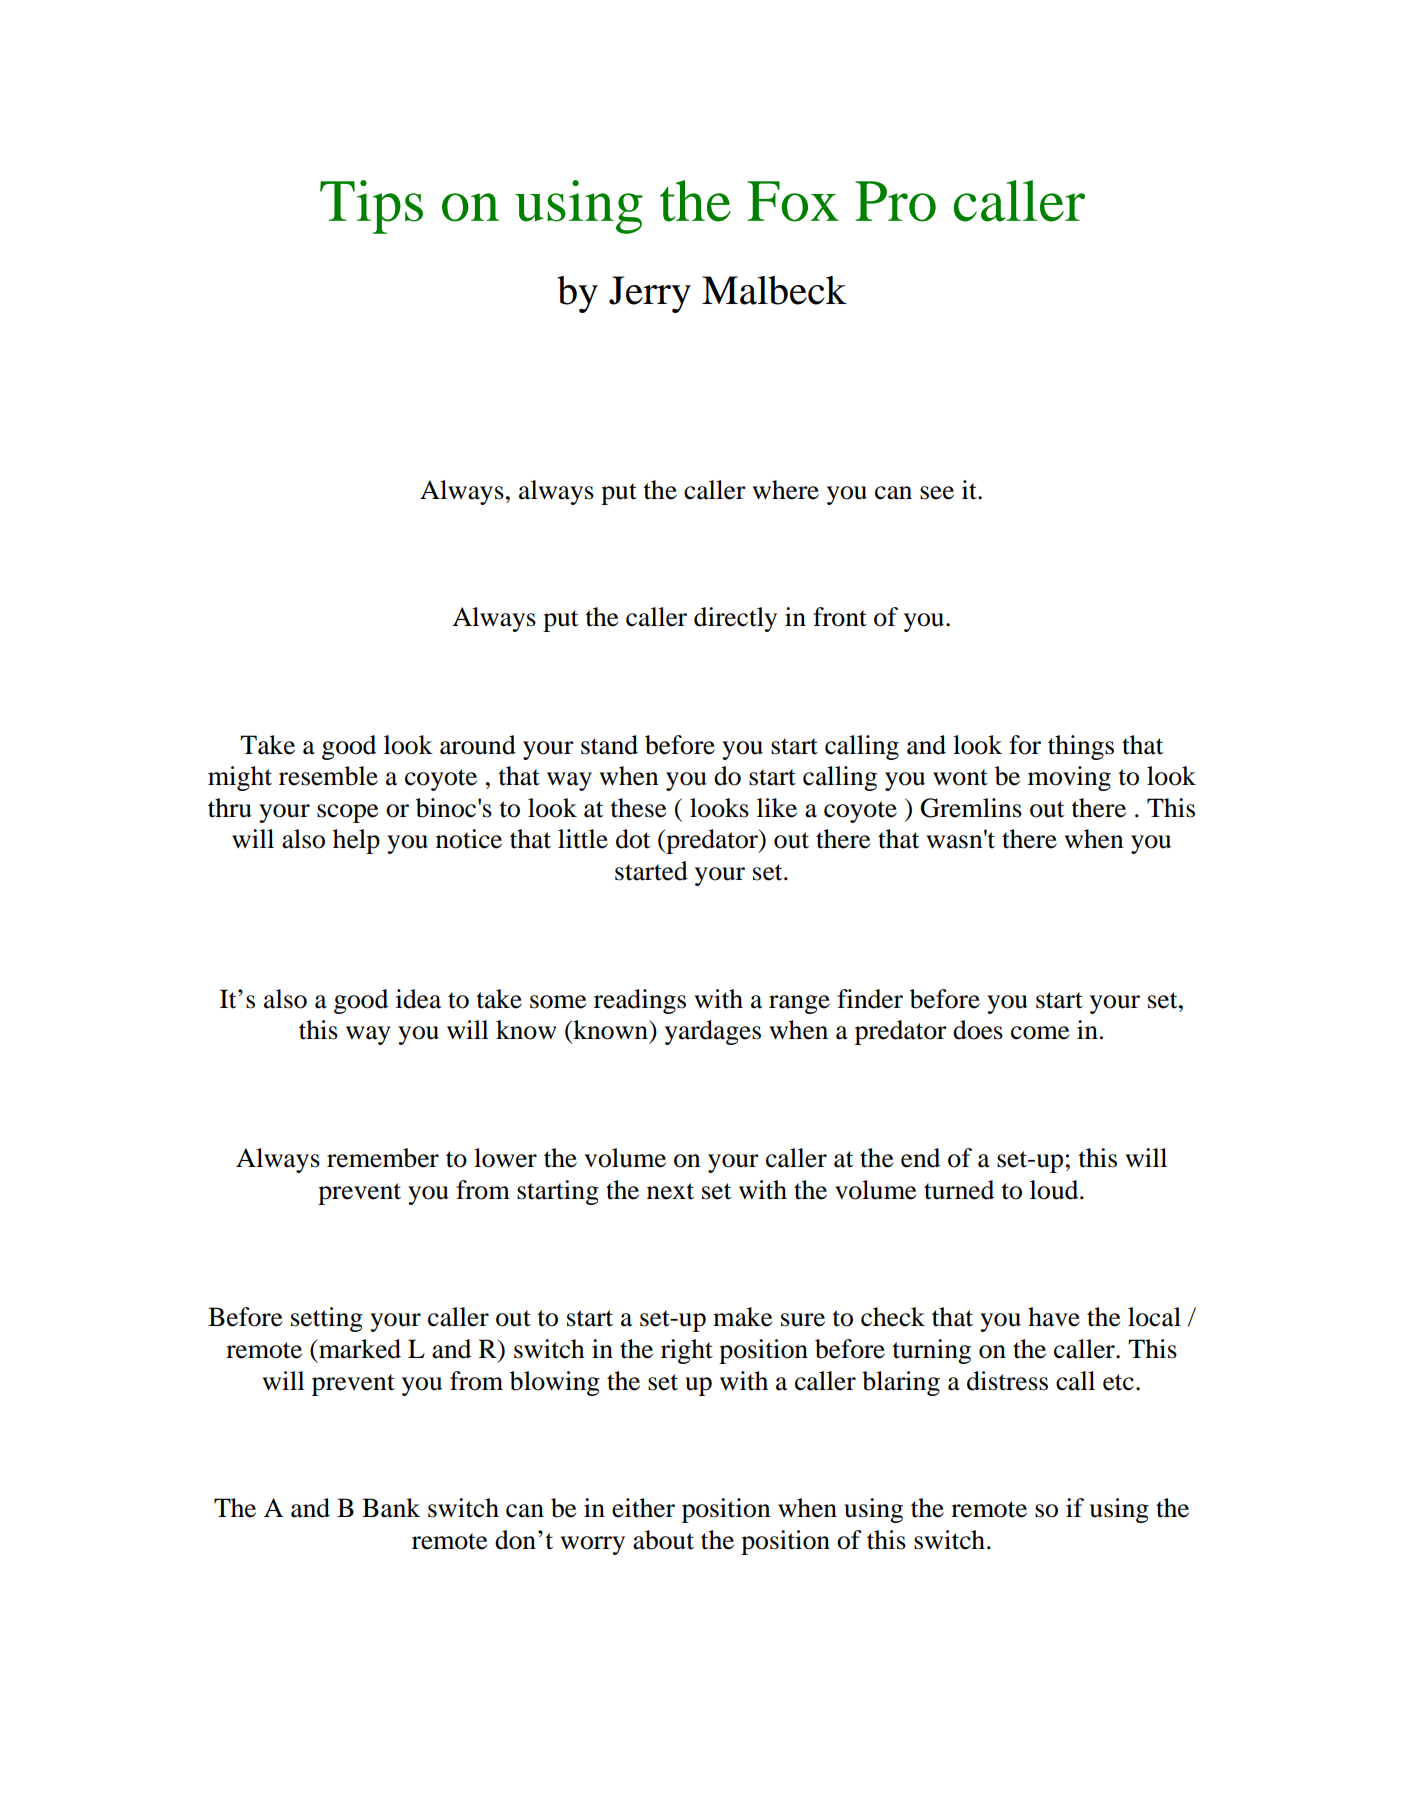 The image size is (1404, 1817). I want to click on Jerry, so click(650, 294).
